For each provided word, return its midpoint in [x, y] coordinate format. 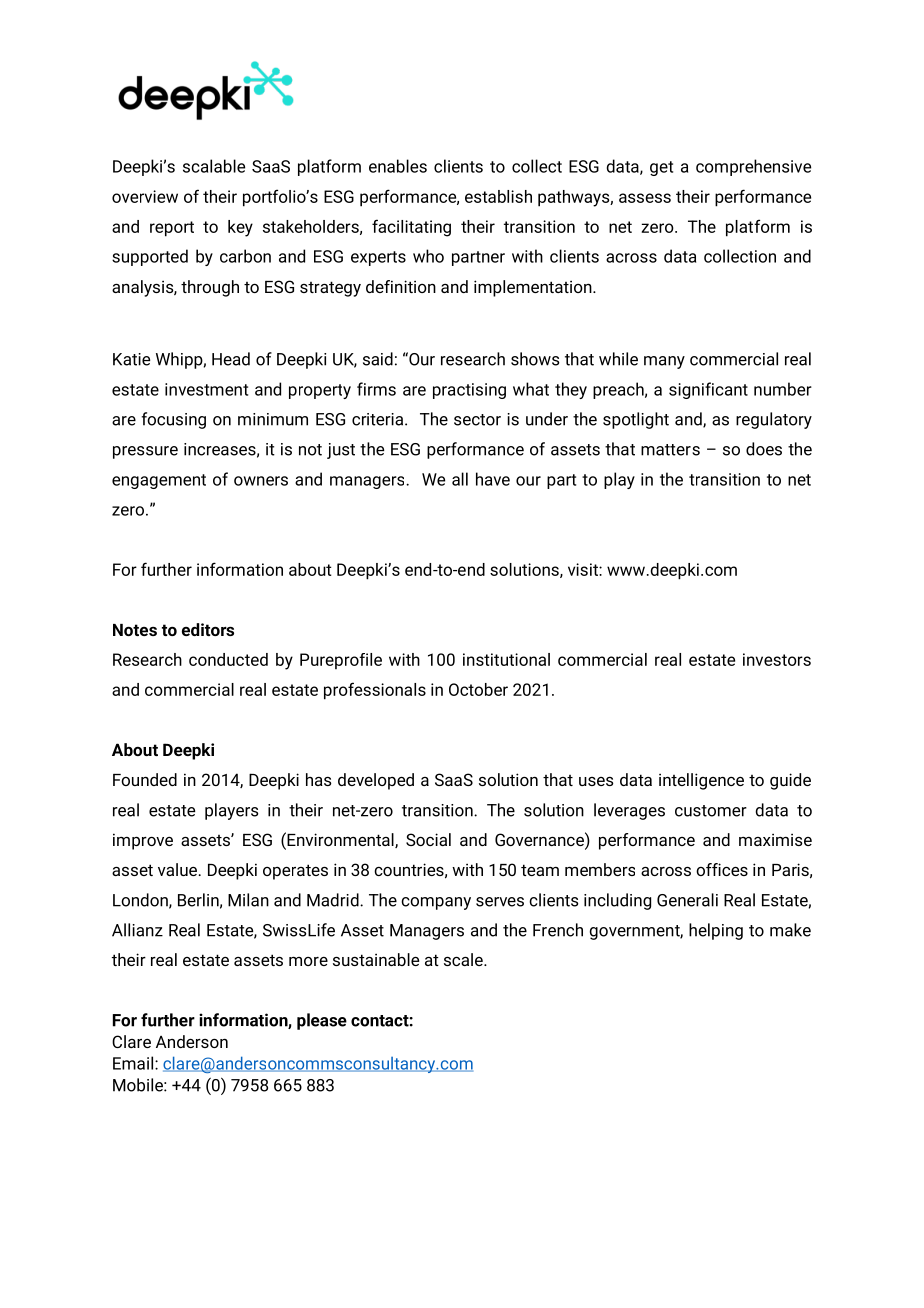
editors [208, 629]
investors [777, 659]
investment [206, 389]
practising [469, 391]
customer [711, 811]
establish [498, 196]
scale [464, 959]
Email [133, 1063]
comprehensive [753, 167]
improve [143, 841]
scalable [214, 166]
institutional [506, 659]
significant [708, 390]
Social [428, 839]
